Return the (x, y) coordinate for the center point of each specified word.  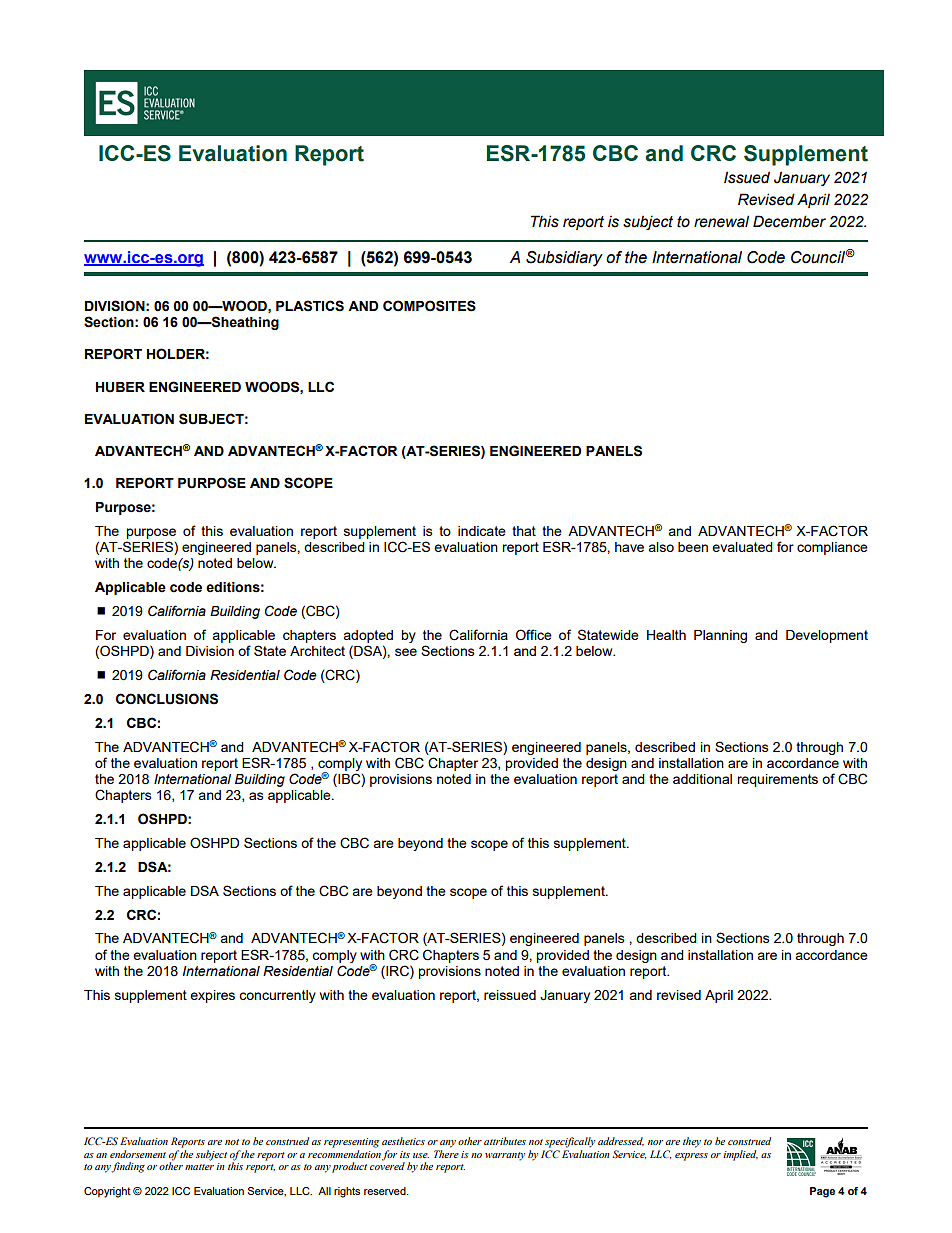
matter (199, 1167)
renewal (721, 221)
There (446, 1154)
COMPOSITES (429, 306)
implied (740, 1155)
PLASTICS (310, 306)
